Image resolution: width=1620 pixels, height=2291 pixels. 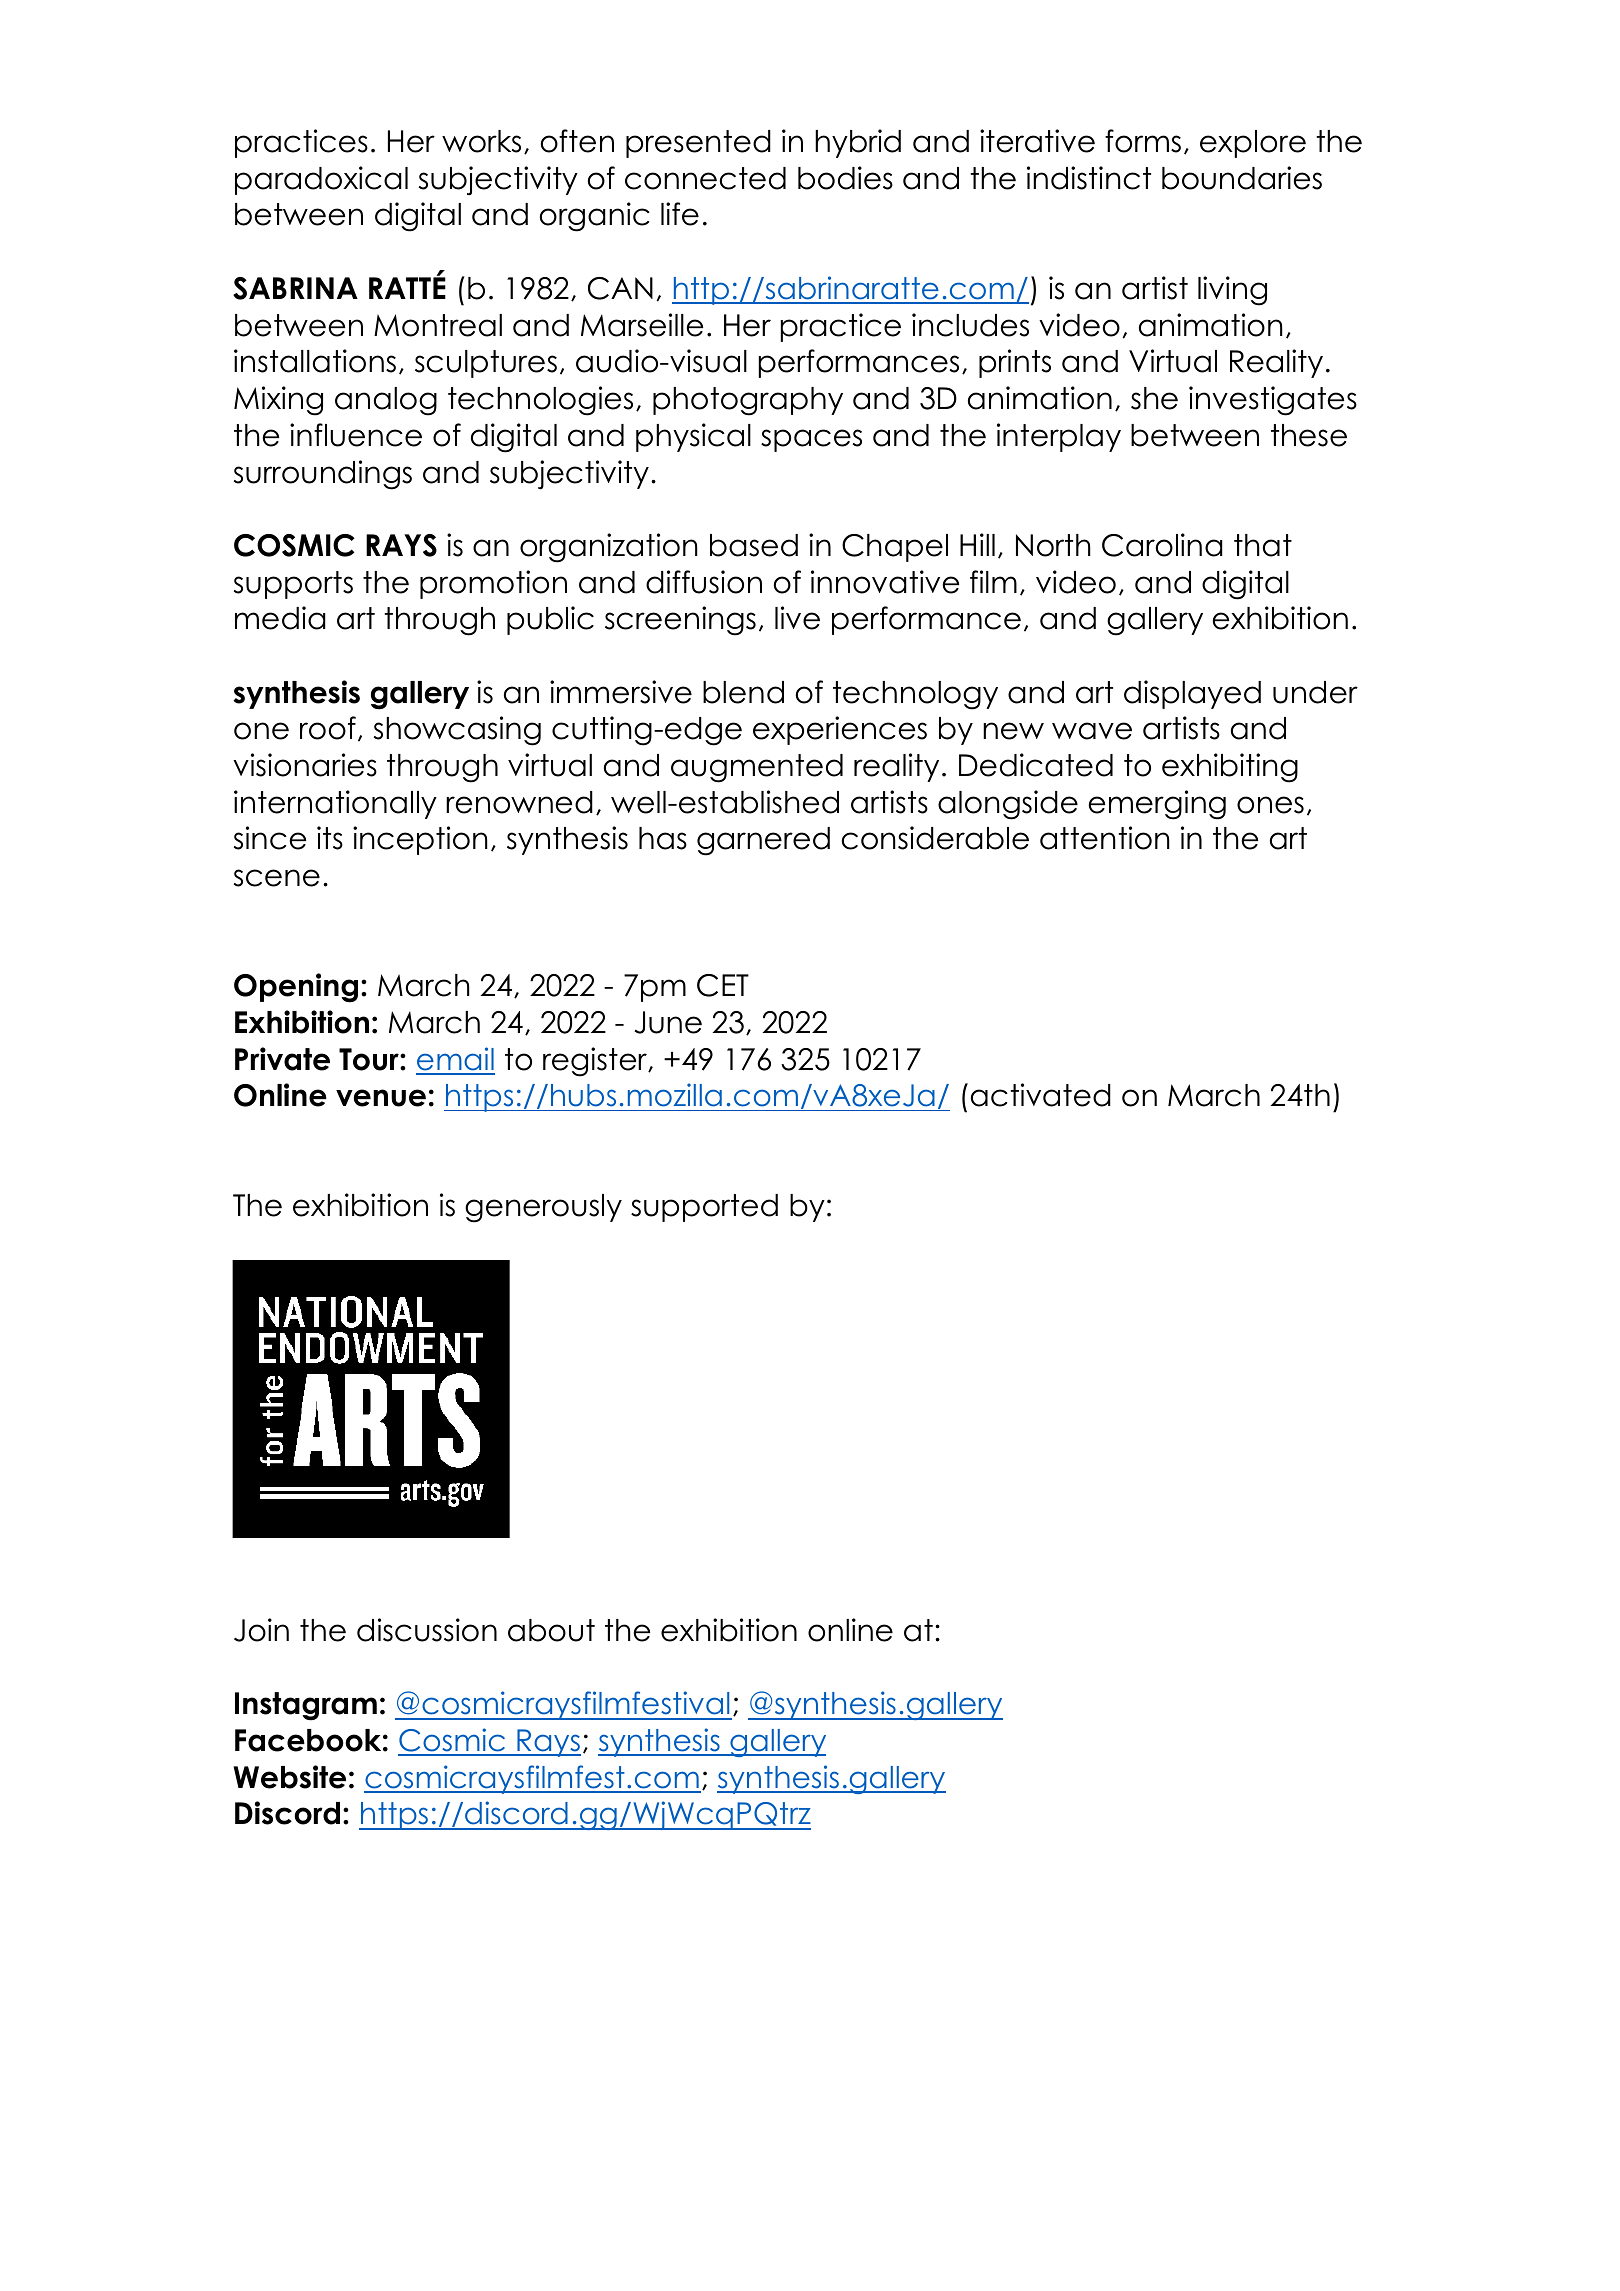 I want to click on bodies, so click(x=845, y=178).
